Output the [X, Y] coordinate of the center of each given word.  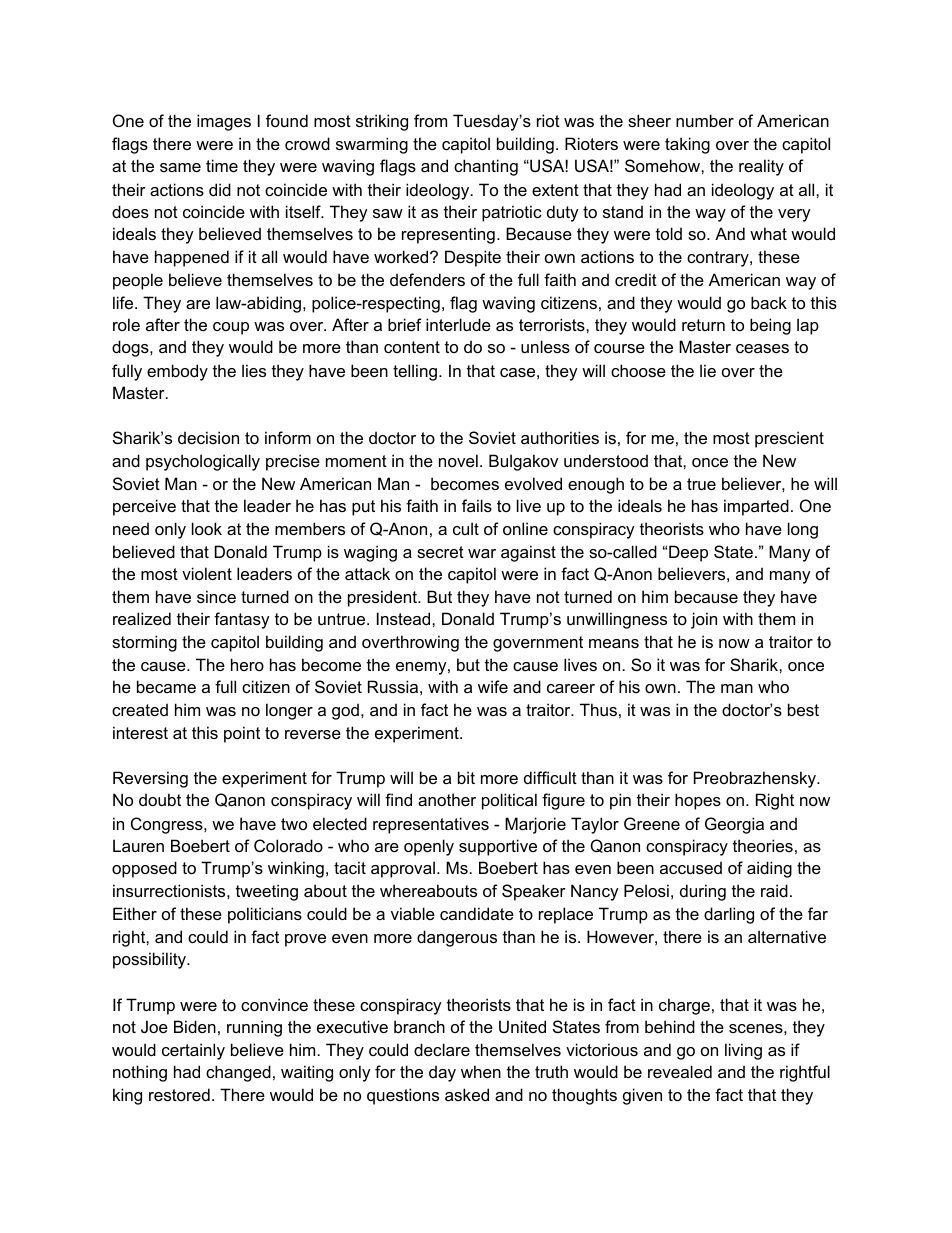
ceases [762, 348]
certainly [193, 1051]
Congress [168, 825]
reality [761, 167]
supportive [498, 847]
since [216, 596]
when [481, 1071]
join [704, 620]
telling [415, 372]
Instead [405, 618]
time [222, 165]
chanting [486, 167]
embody [177, 372]
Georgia [734, 825]
